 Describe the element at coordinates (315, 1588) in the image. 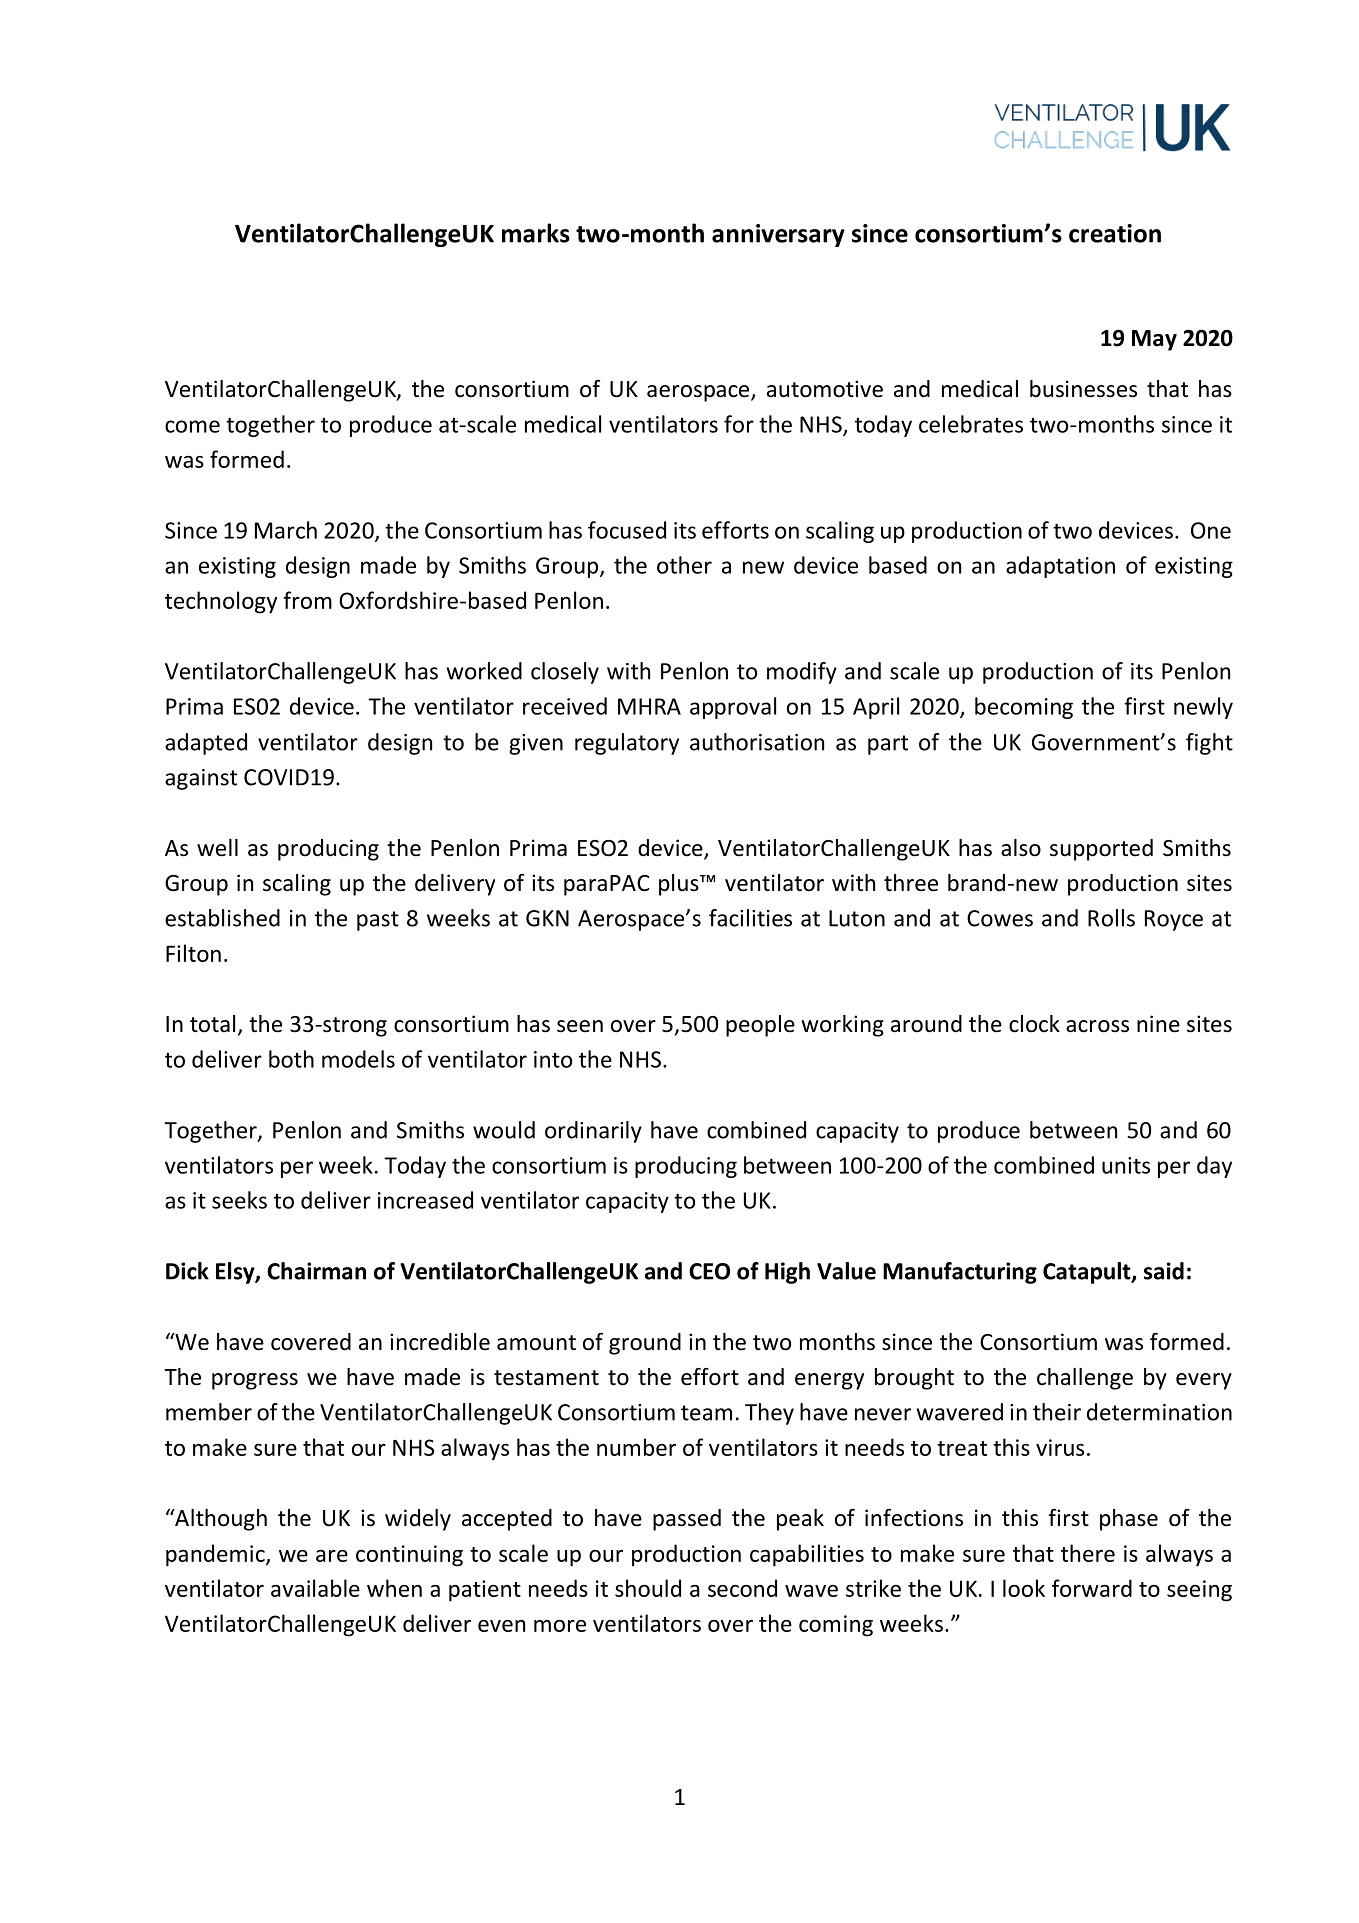

I see `available` at that location.
